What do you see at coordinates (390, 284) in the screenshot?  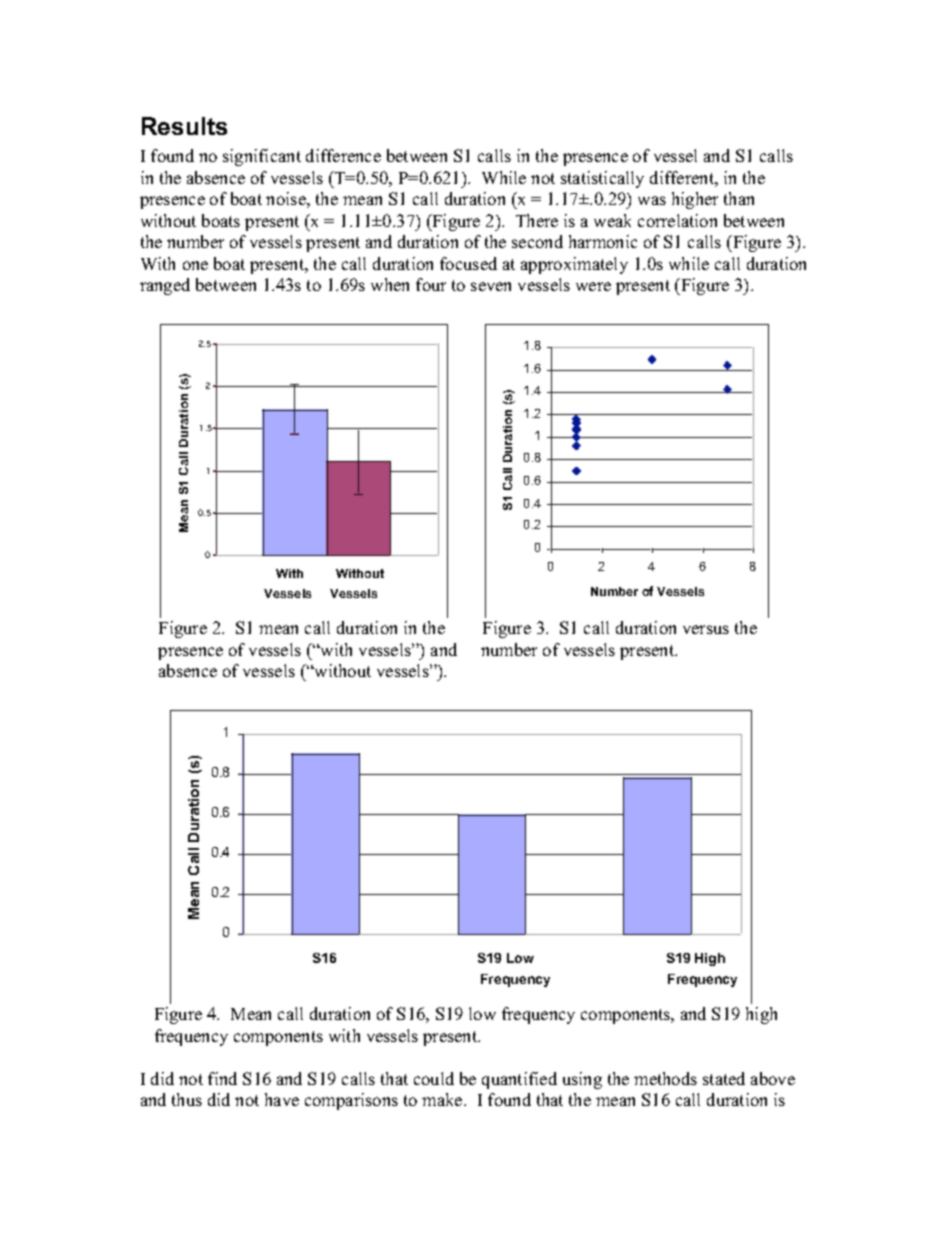 I see `when` at bounding box center [390, 284].
